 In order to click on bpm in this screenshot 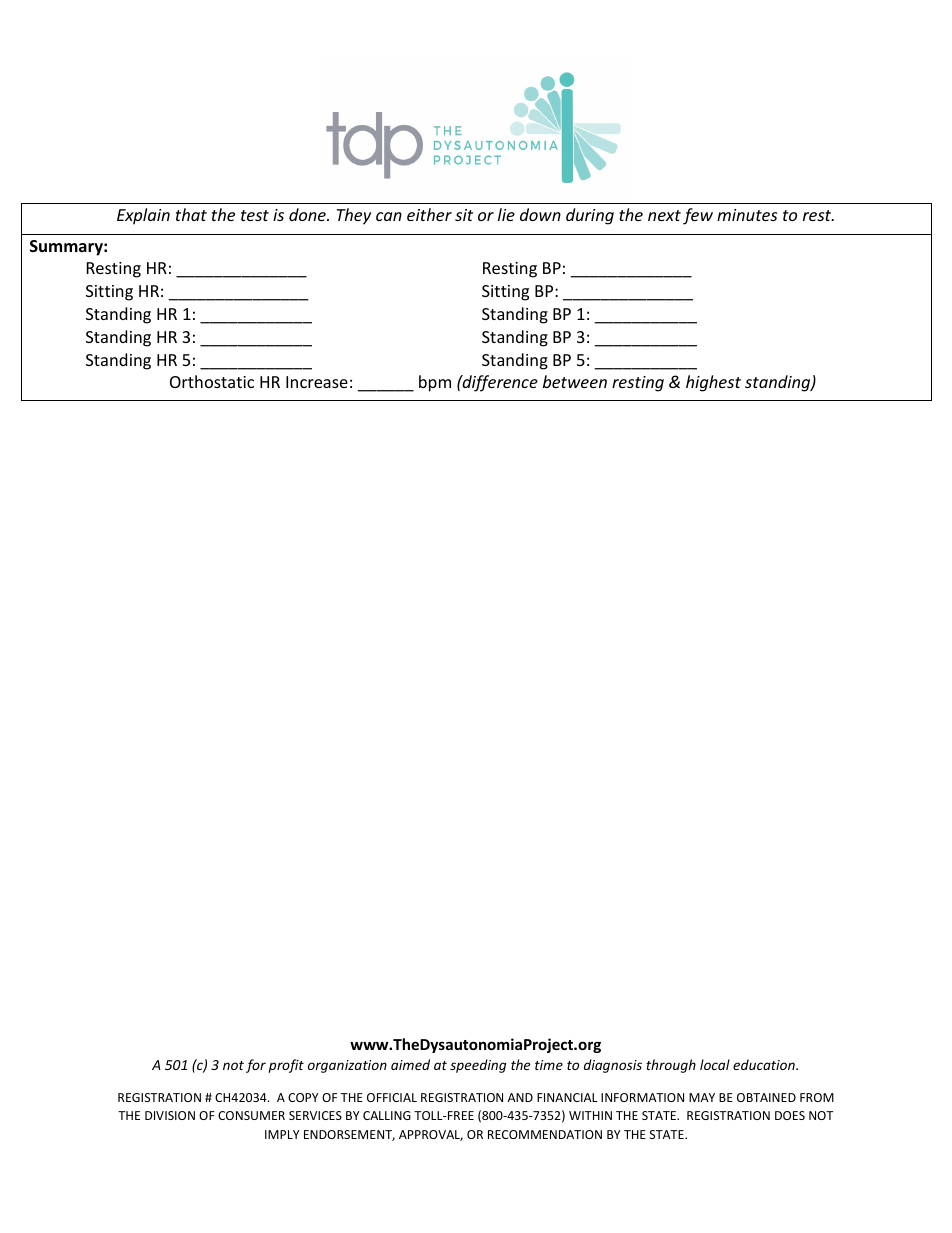, I will do `click(435, 383)`.
